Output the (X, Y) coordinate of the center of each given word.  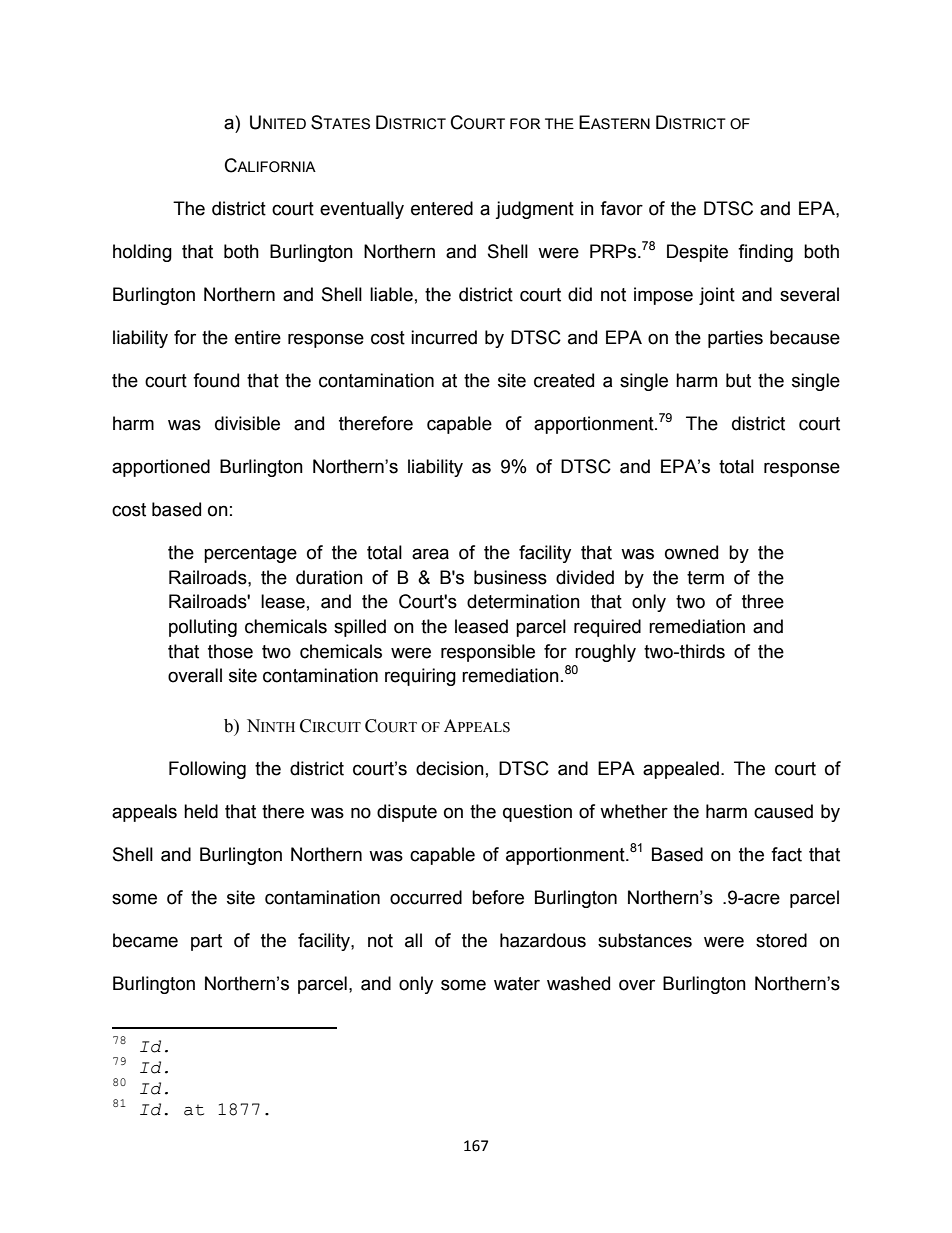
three (763, 601)
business (510, 577)
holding (142, 253)
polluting (203, 628)
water (517, 984)
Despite (697, 253)
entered (442, 208)
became (145, 940)
